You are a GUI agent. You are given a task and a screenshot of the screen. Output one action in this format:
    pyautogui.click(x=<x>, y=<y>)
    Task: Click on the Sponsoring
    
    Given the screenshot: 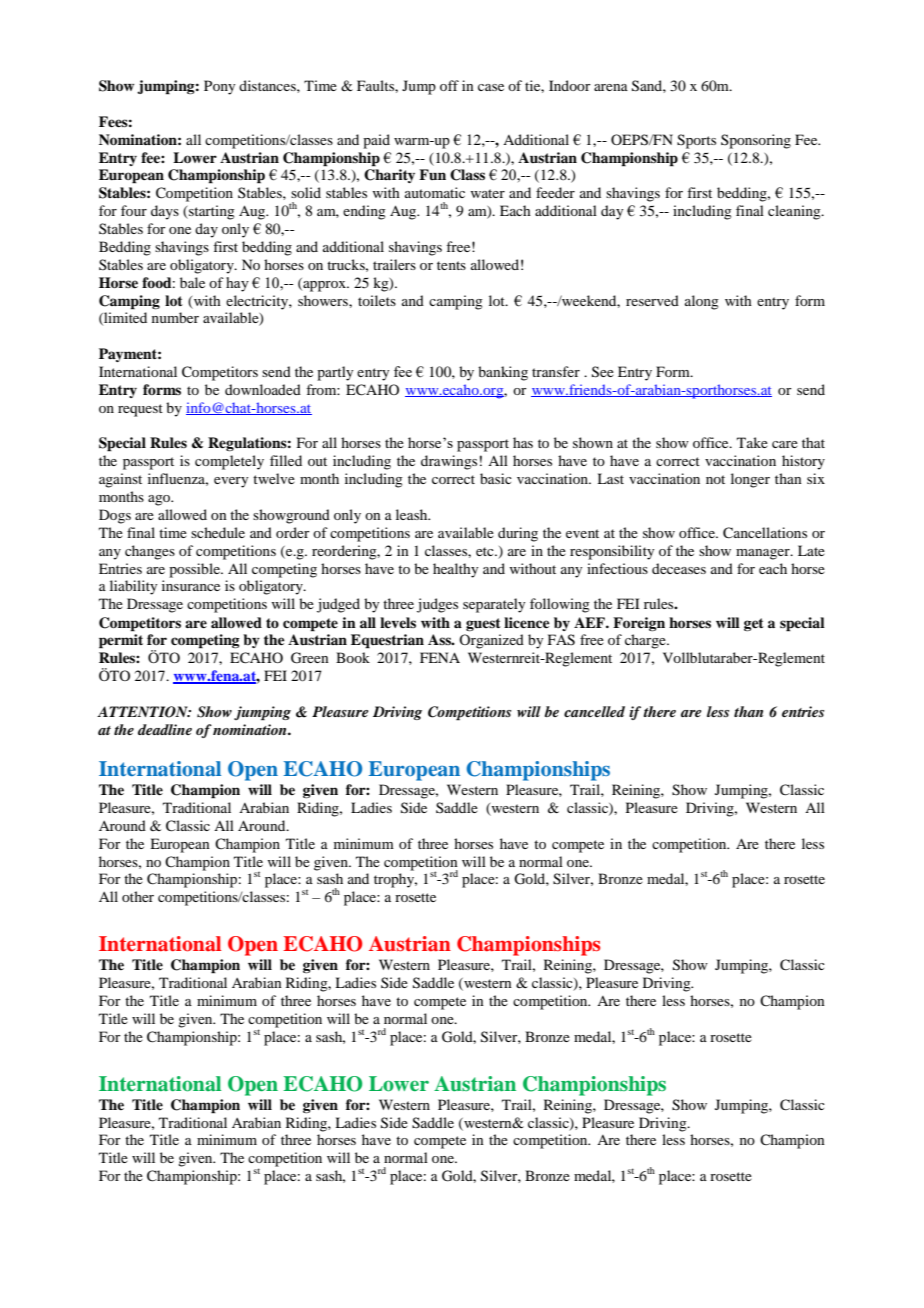 What is the action you would take?
    pyautogui.click(x=756, y=141)
